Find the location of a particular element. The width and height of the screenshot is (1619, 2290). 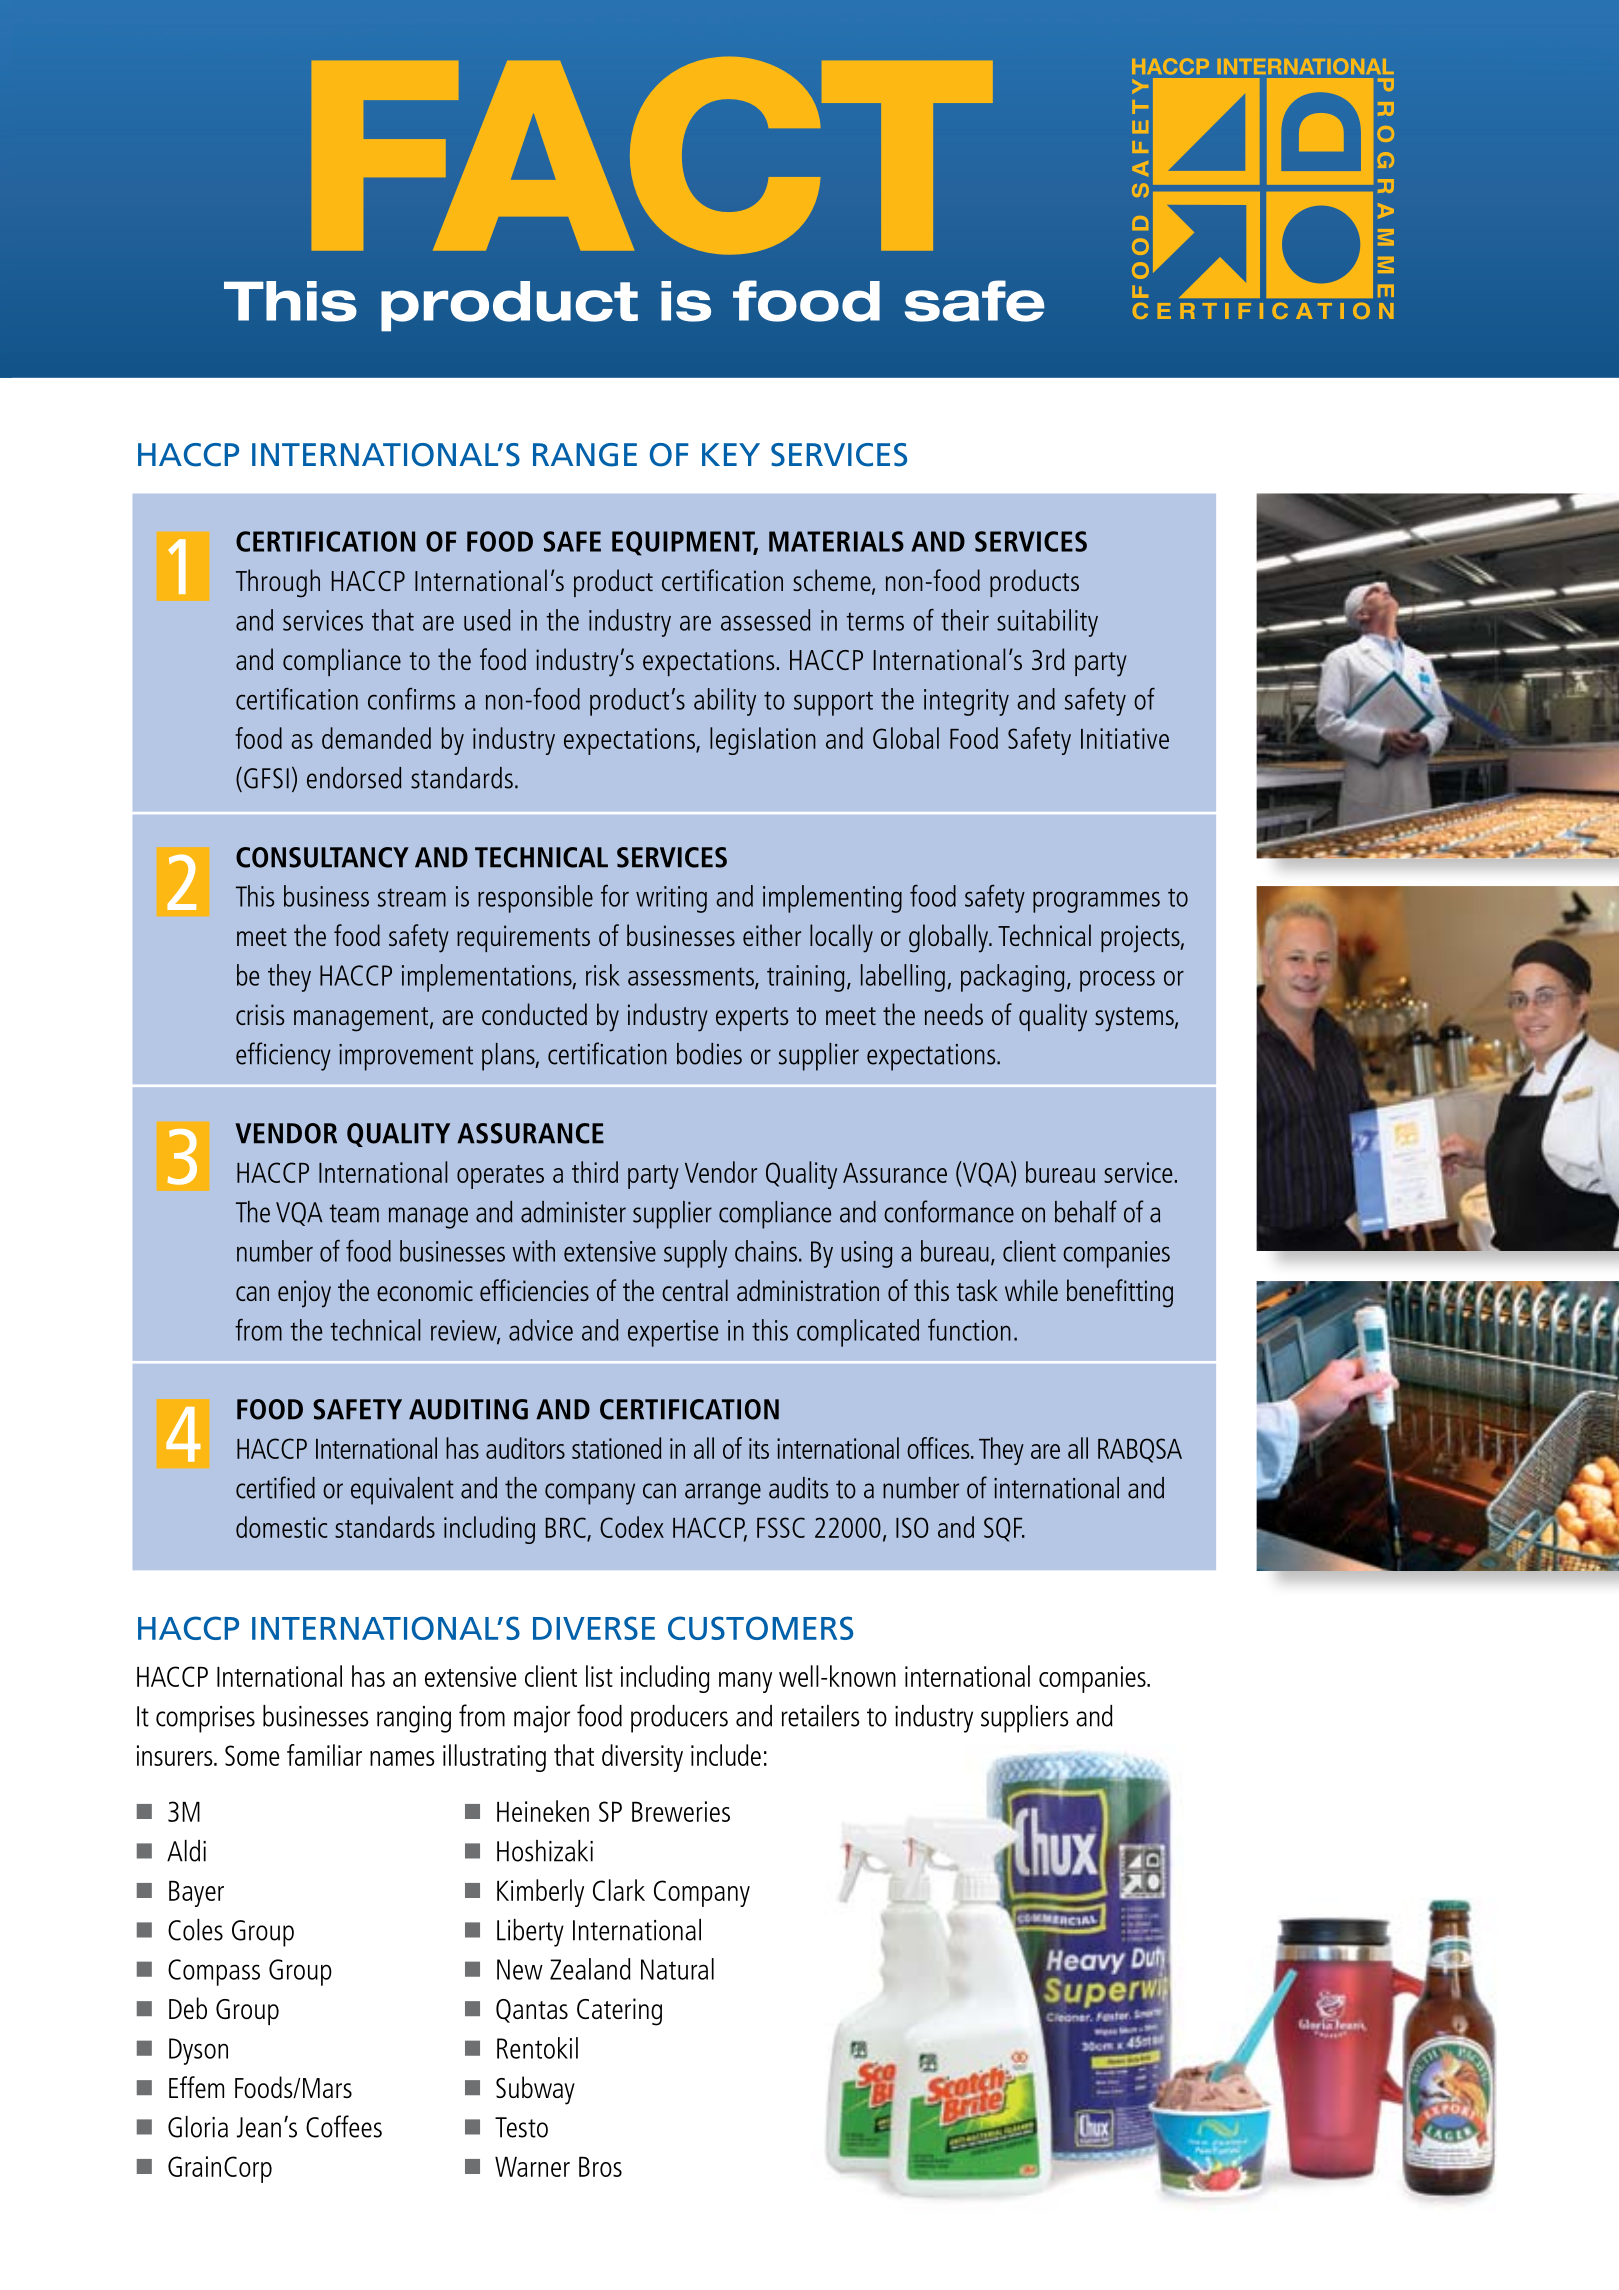

offices is located at coordinates (939, 1448).
